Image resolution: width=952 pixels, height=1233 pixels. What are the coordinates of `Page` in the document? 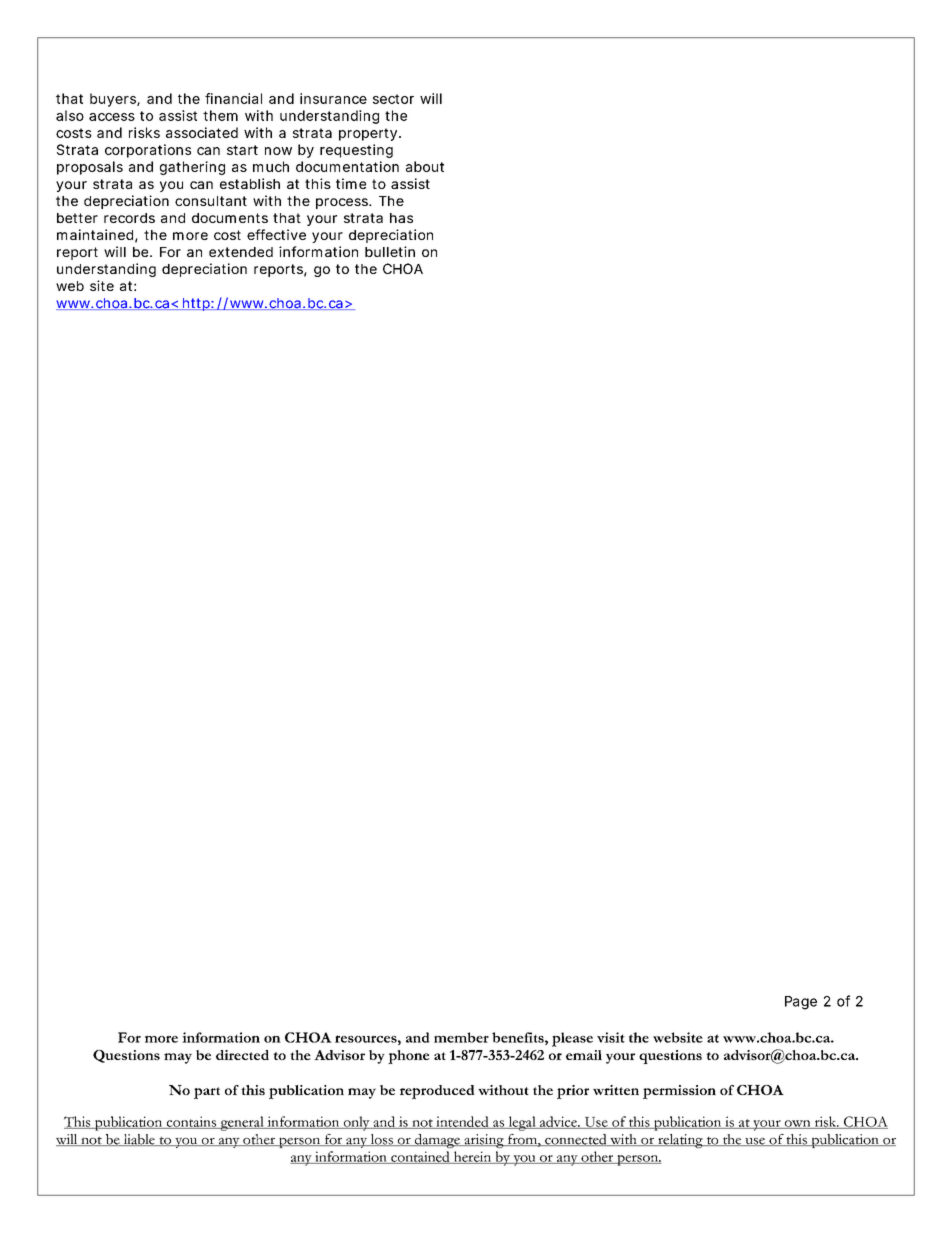 It's located at (801, 1003).
